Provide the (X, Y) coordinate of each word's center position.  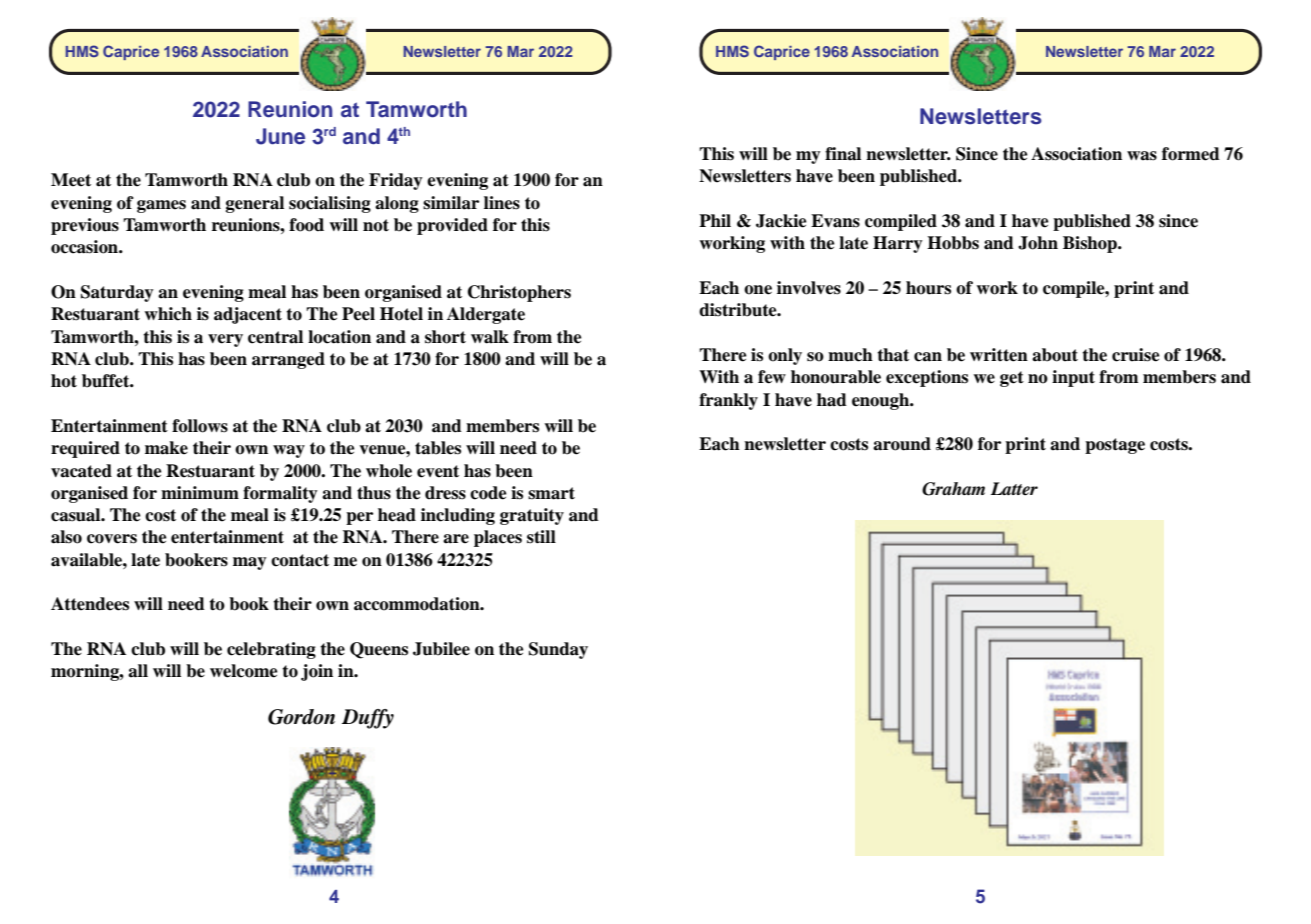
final (843, 154)
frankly (728, 401)
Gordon (301, 717)
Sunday (558, 650)
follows (200, 426)
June (280, 136)
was (1142, 156)
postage (1115, 446)
